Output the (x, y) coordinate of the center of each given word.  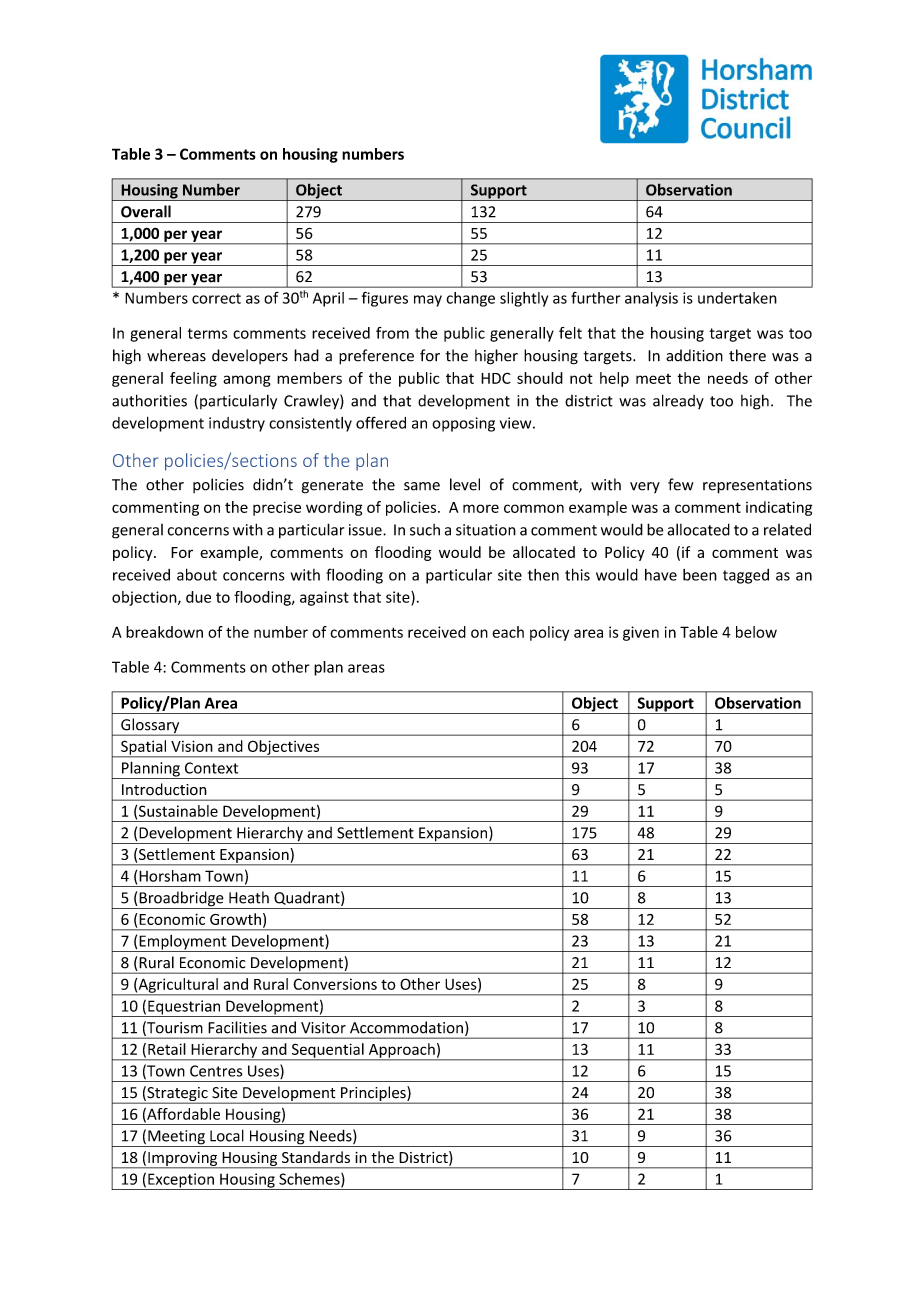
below (756, 632)
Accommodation (406, 1027)
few (681, 484)
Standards (316, 1157)
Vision (192, 746)
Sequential (327, 1051)
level (465, 484)
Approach (401, 1051)
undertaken (737, 298)
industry (237, 424)
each (508, 632)
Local (227, 1135)
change (470, 299)
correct (216, 298)
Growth (235, 919)
